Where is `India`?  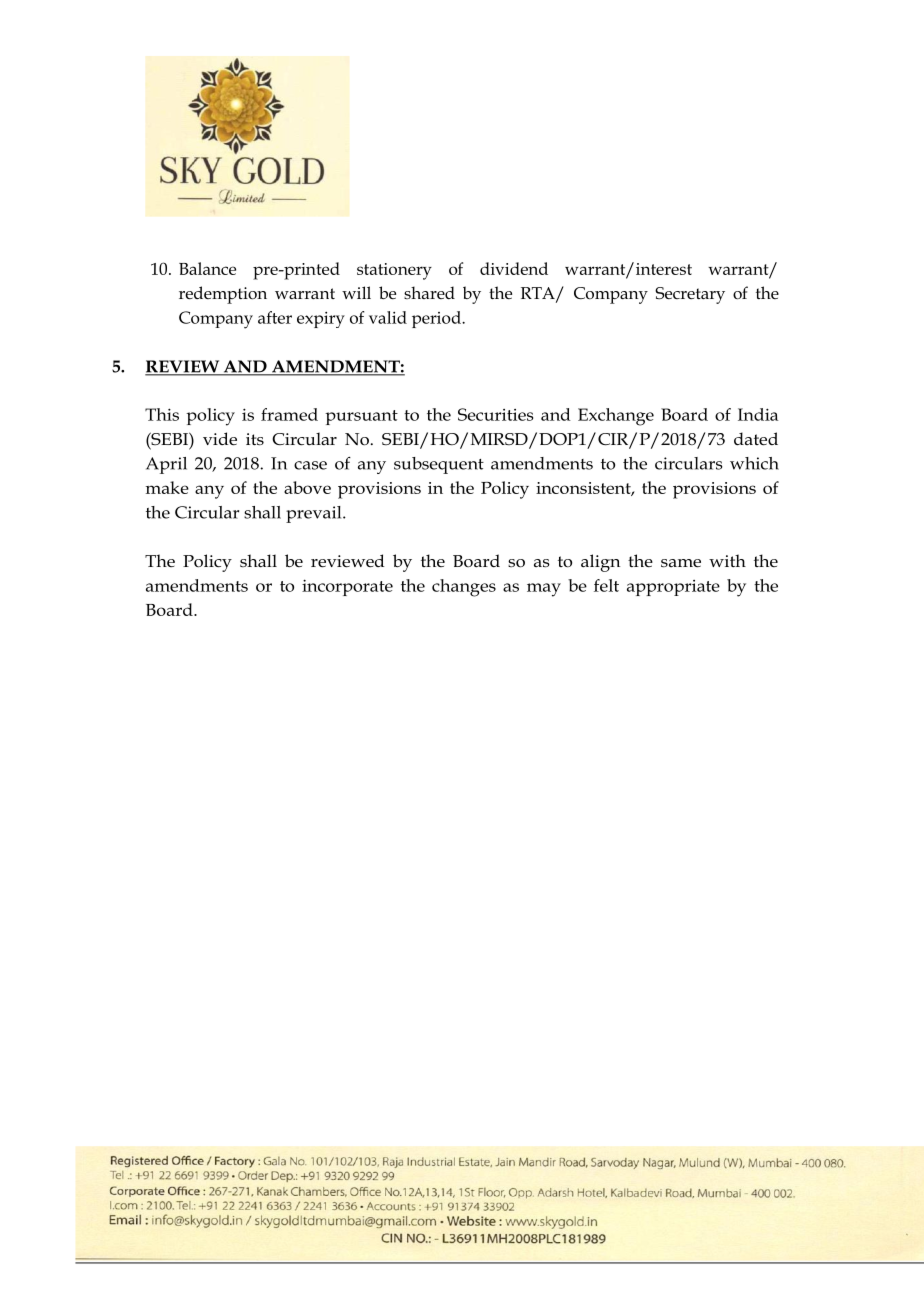 India is located at coordinates (758, 414).
